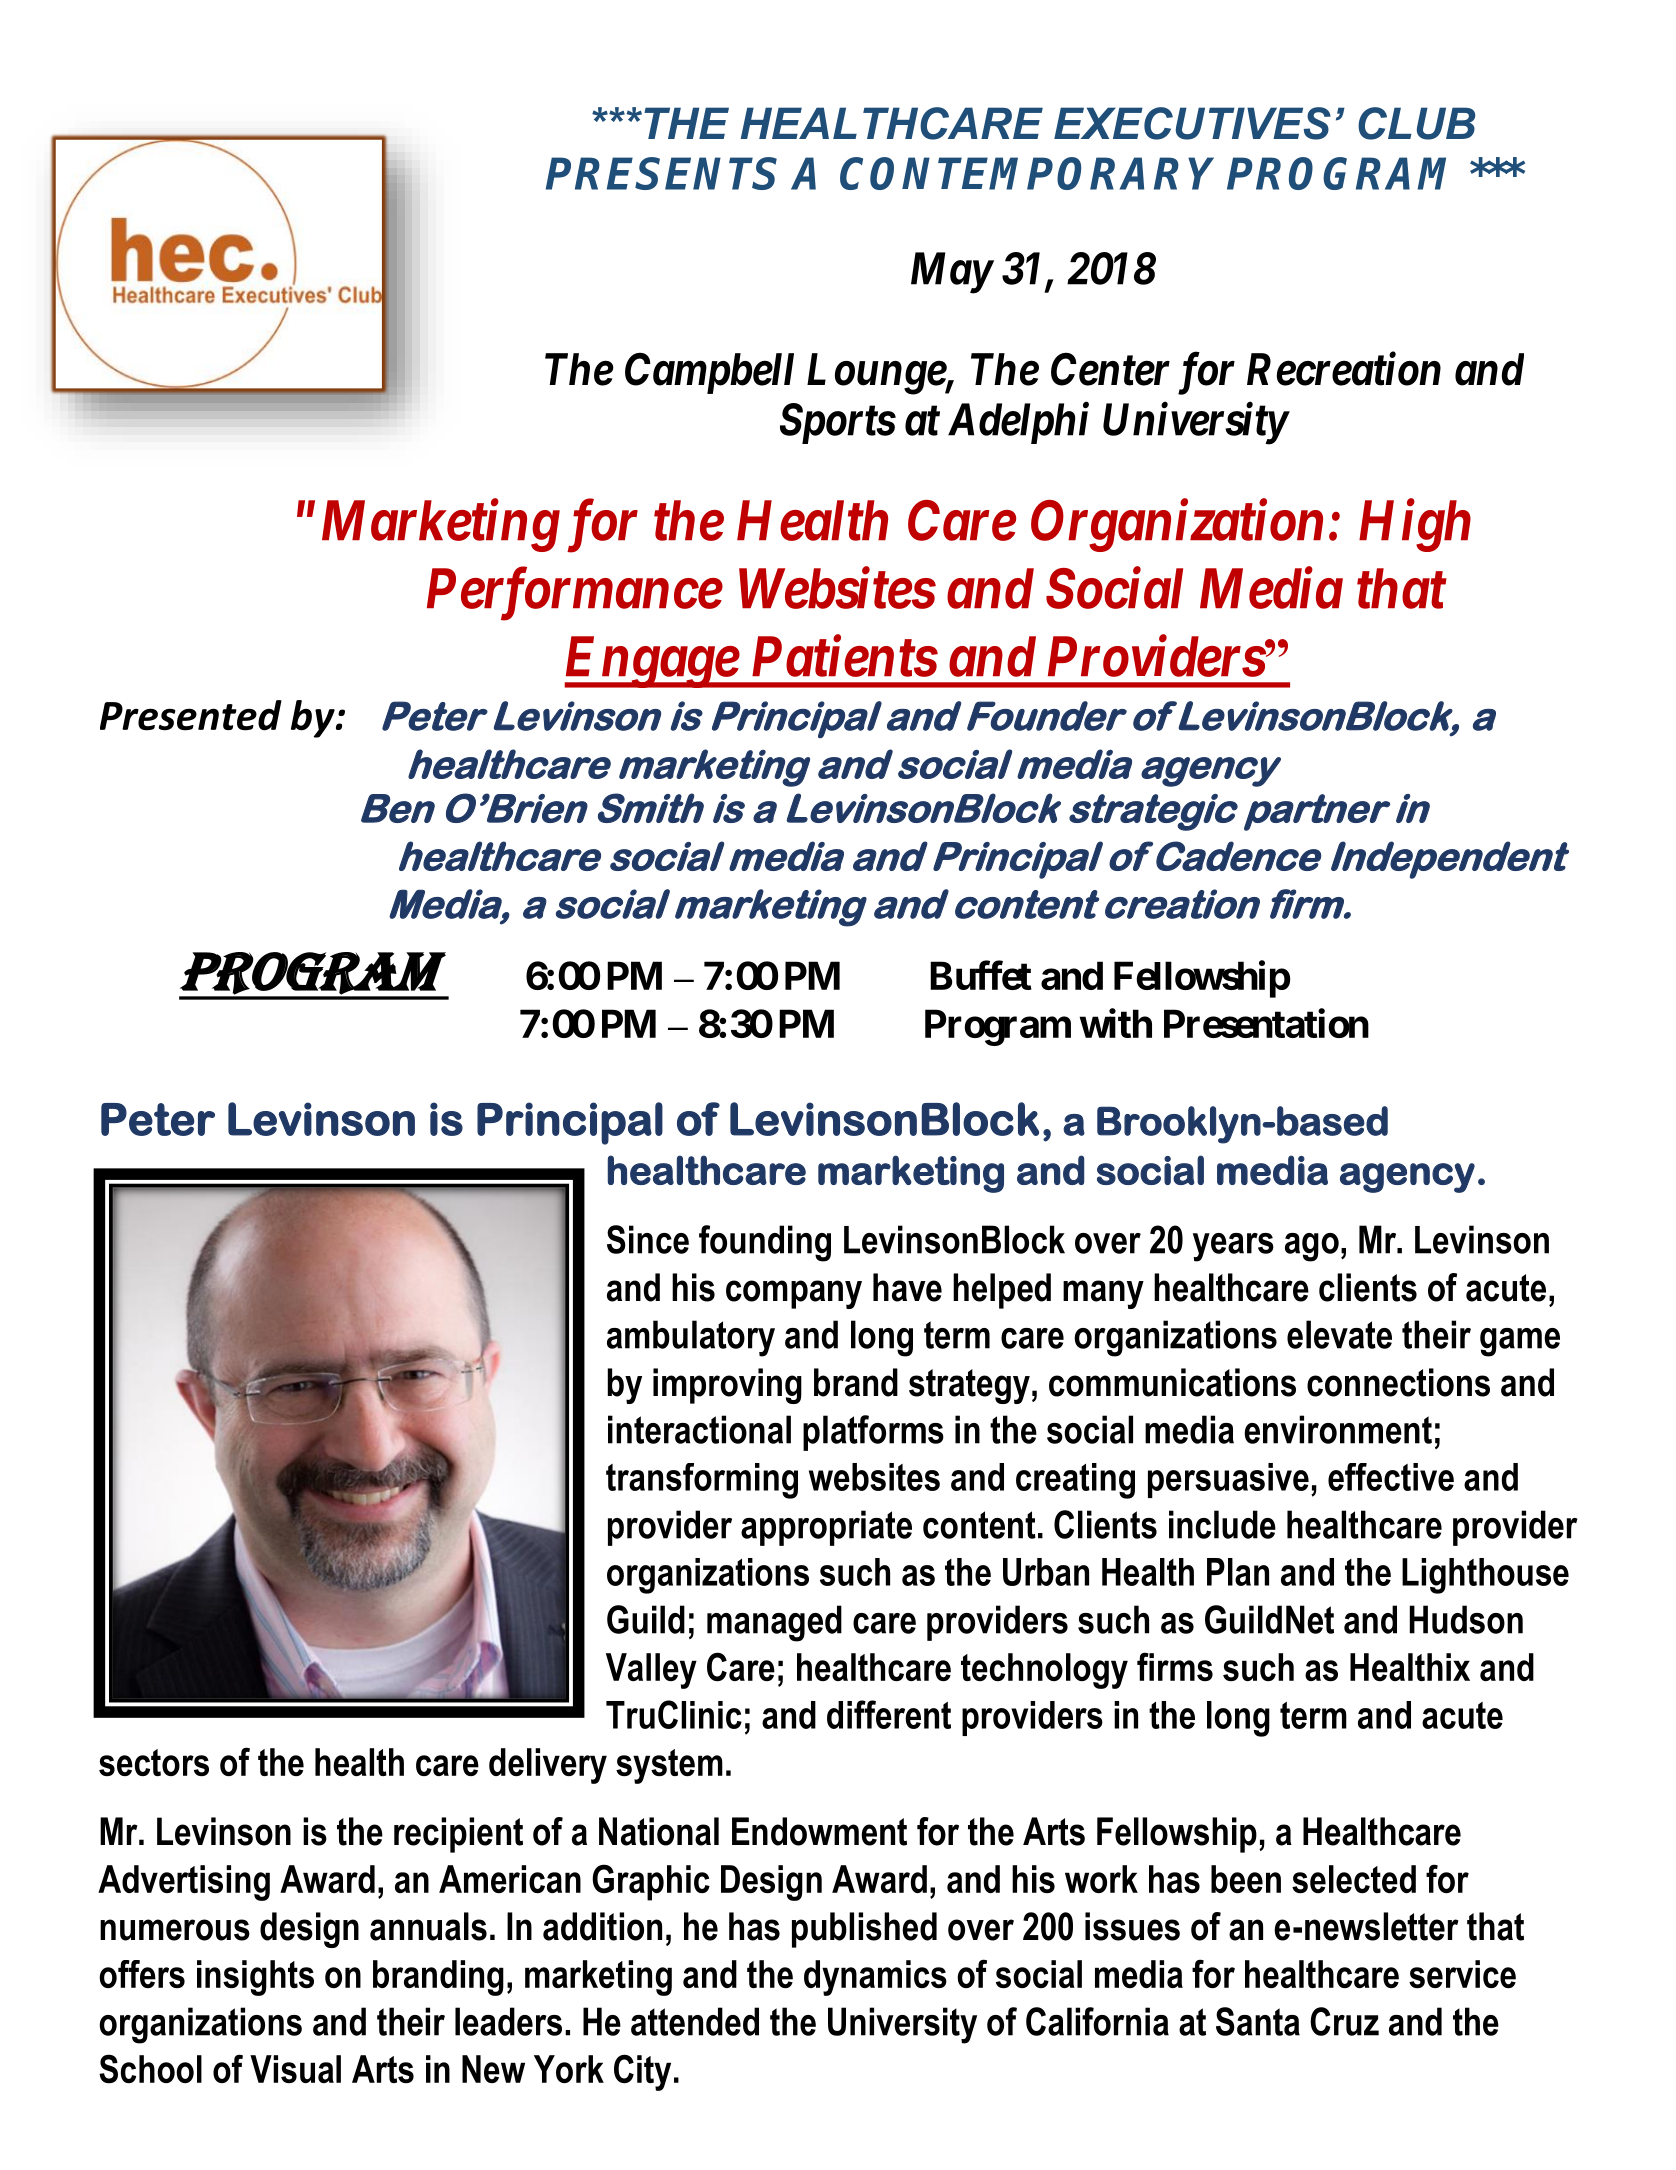 Image resolution: width=1676 pixels, height=2170 pixels. I want to click on Campbell, so click(709, 373).
